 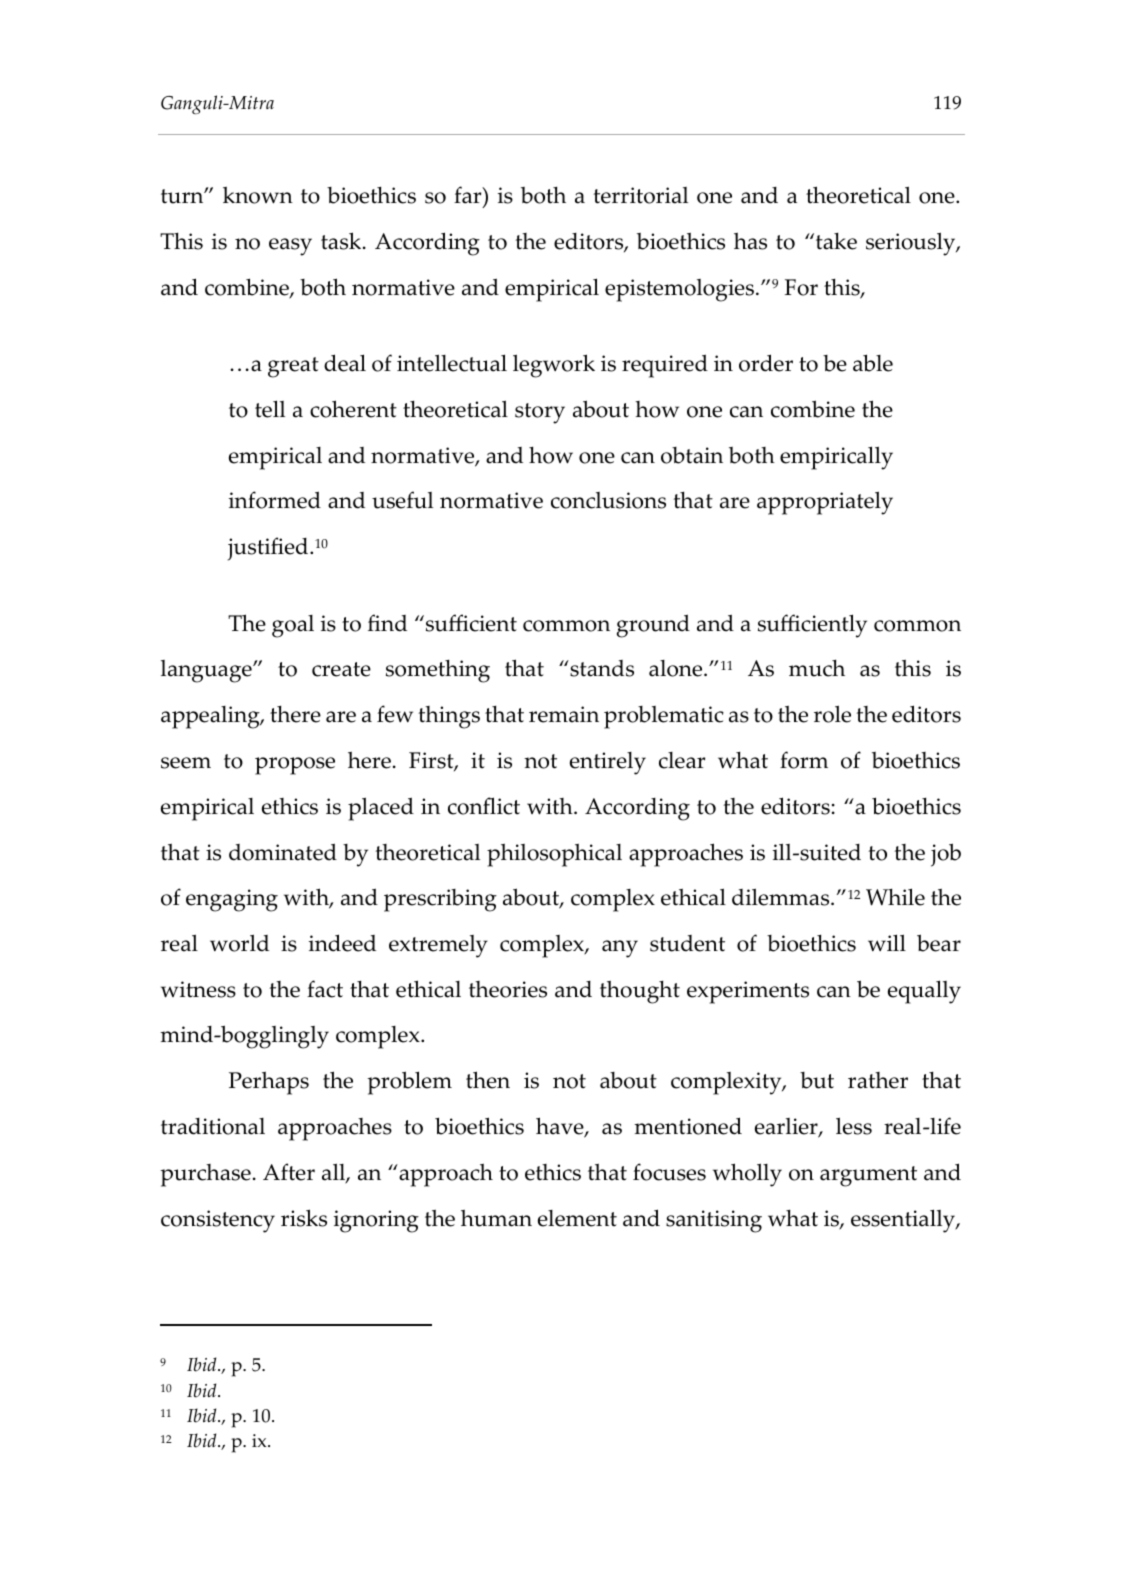 I want to click on After, so click(x=289, y=1172).
